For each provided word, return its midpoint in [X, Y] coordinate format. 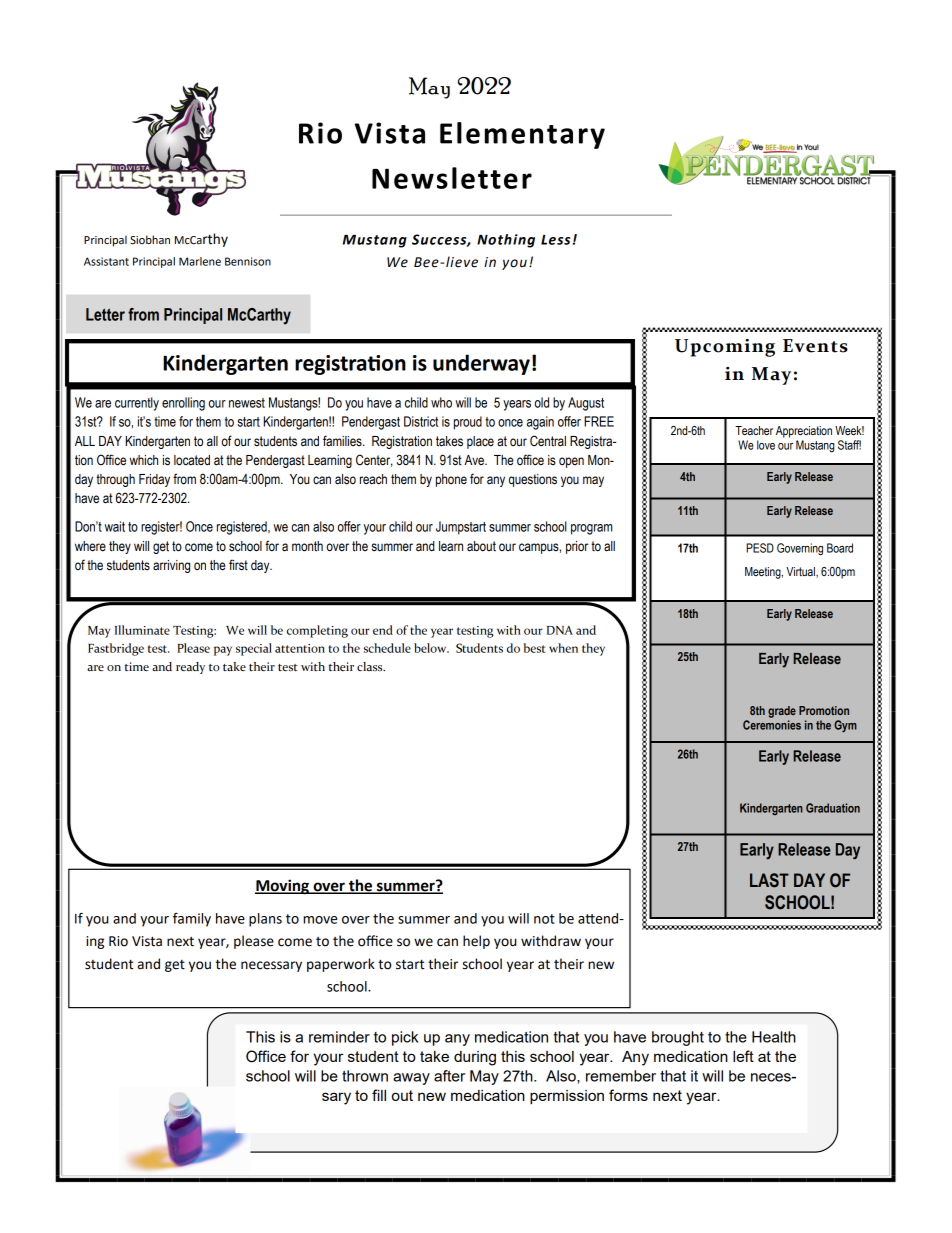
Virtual [801, 572]
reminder [339, 1037]
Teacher [754, 430]
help [476, 942]
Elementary [522, 135]
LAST [769, 880]
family [192, 920]
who [441, 402]
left [743, 1056]
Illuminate [142, 630]
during [475, 1058]
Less [555, 239]
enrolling [183, 404]
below [431, 648]
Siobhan [150, 239]
